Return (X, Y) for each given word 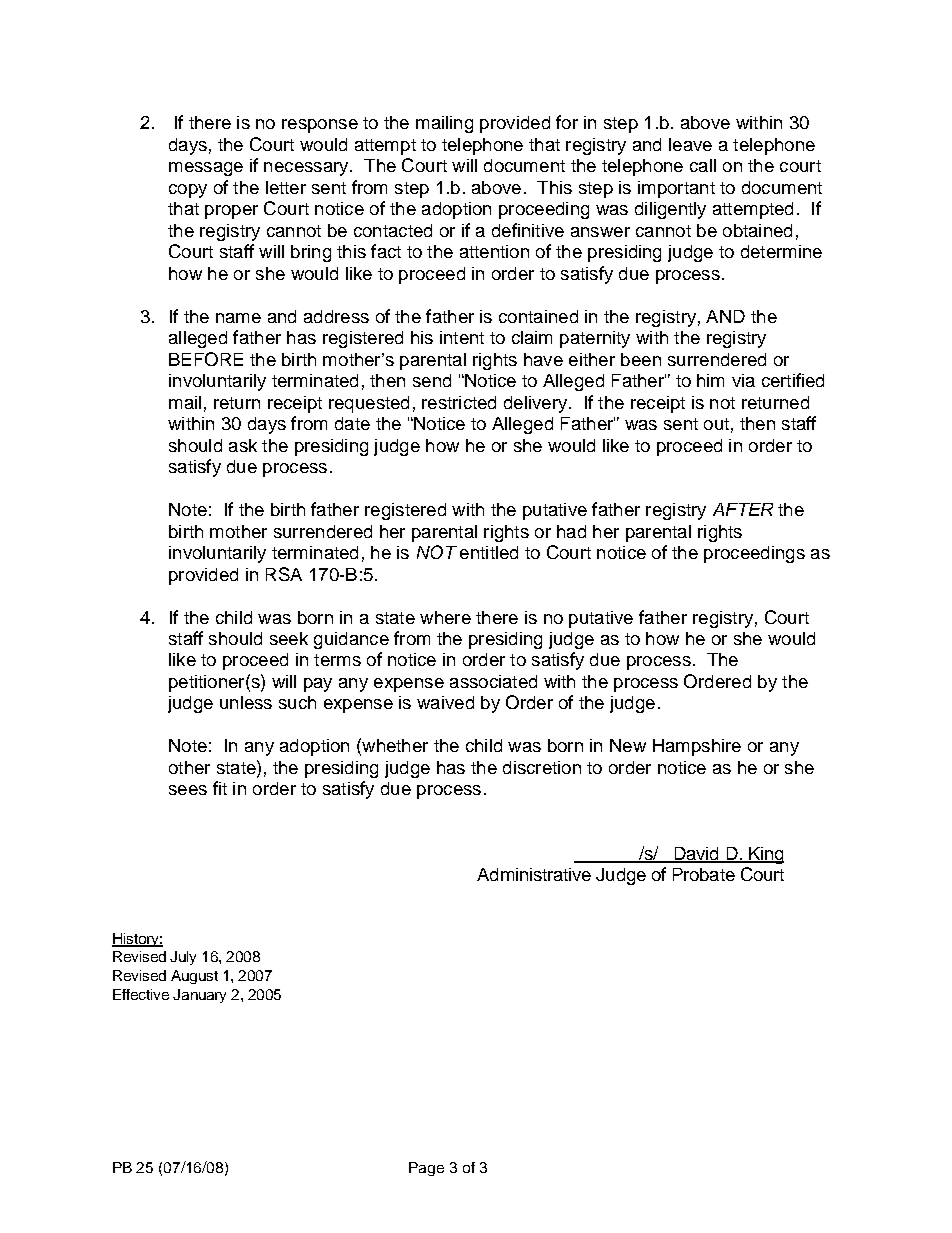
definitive (528, 230)
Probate (704, 874)
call (703, 165)
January (199, 996)
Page (426, 1169)
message (206, 169)
